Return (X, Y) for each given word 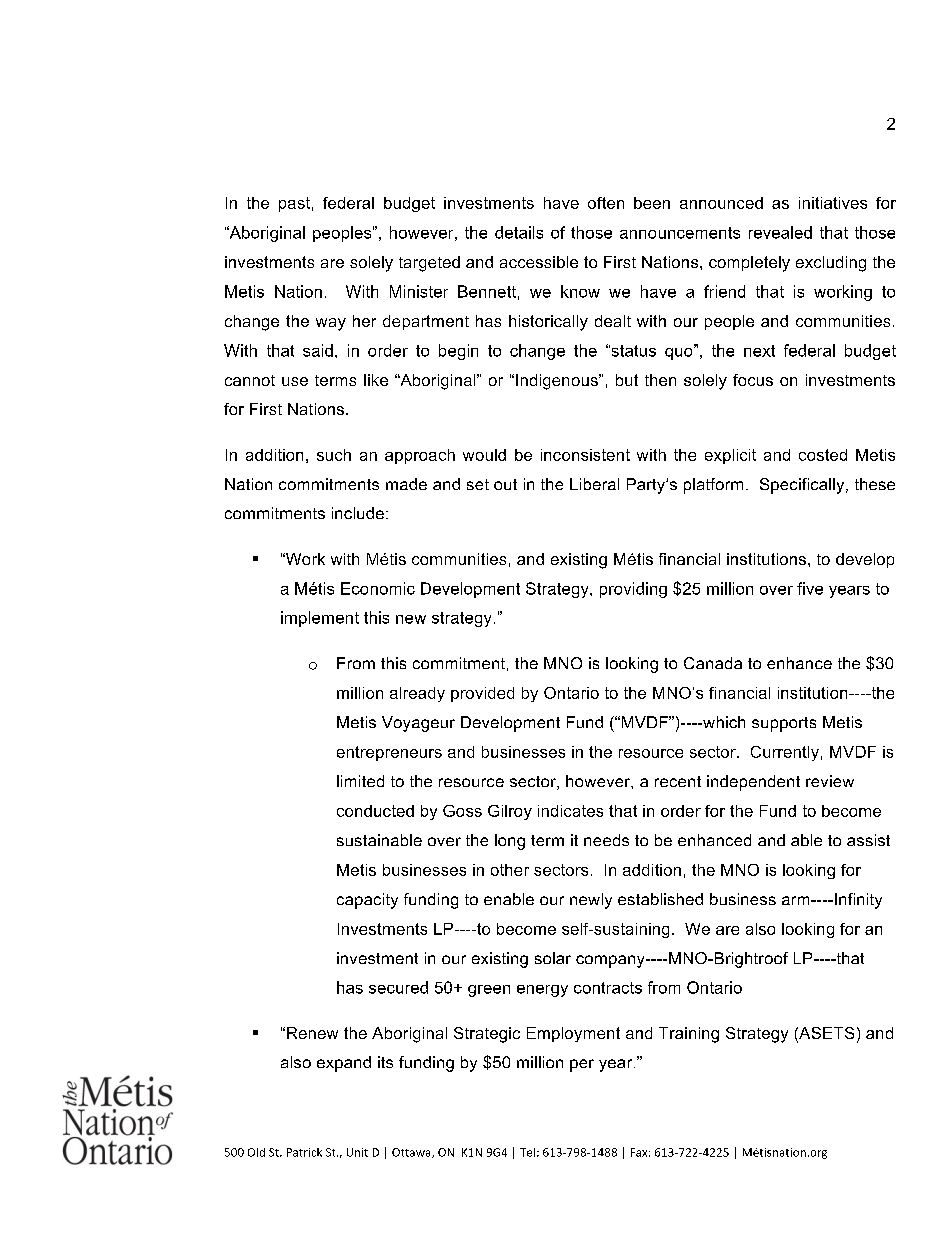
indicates (570, 811)
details (519, 232)
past (294, 204)
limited (360, 781)
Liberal (594, 484)
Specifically (803, 486)
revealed (780, 232)
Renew (312, 1033)
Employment (573, 1034)
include (358, 513)
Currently (785, 753)
